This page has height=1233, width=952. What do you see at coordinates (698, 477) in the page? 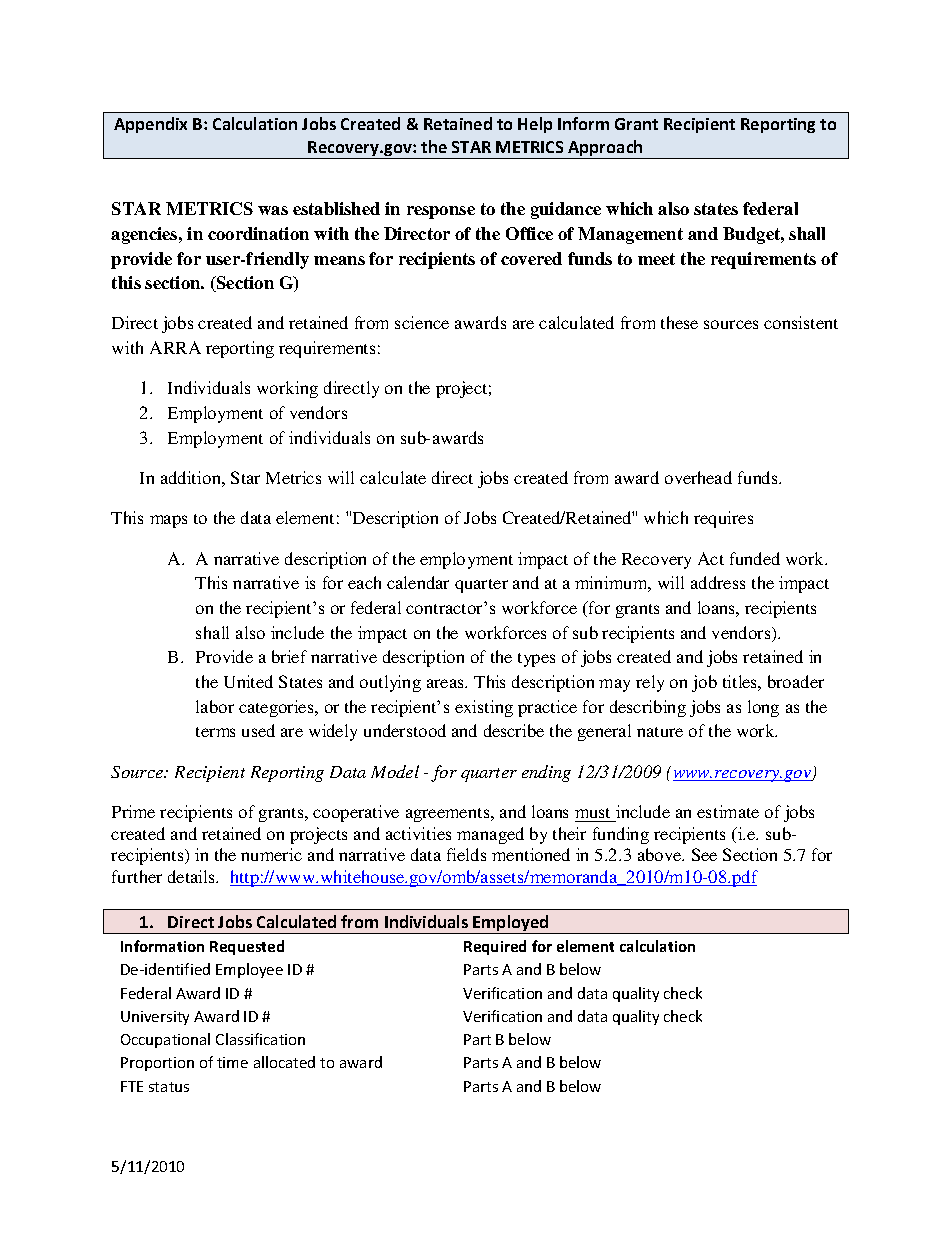
I see `overhead` at bounding box center [698, 477].
